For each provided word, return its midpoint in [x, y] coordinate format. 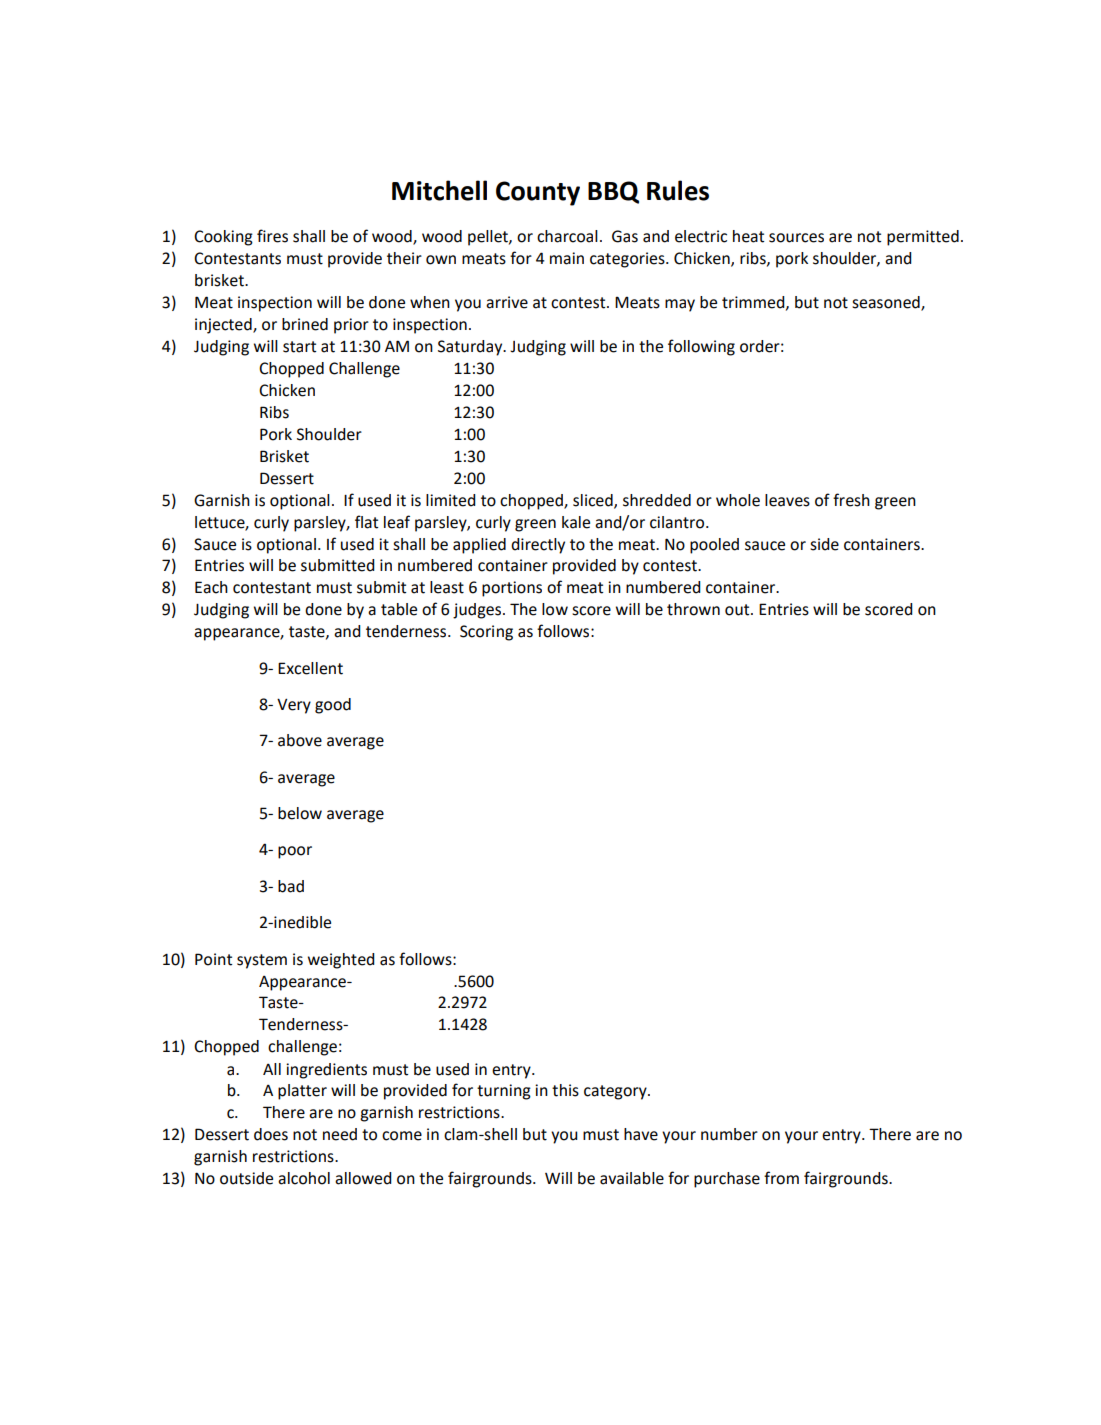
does [271, 1134]
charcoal [567, 236]
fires [272, 236]
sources [796, 238]
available [632, 1178]
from [781, 1178]
